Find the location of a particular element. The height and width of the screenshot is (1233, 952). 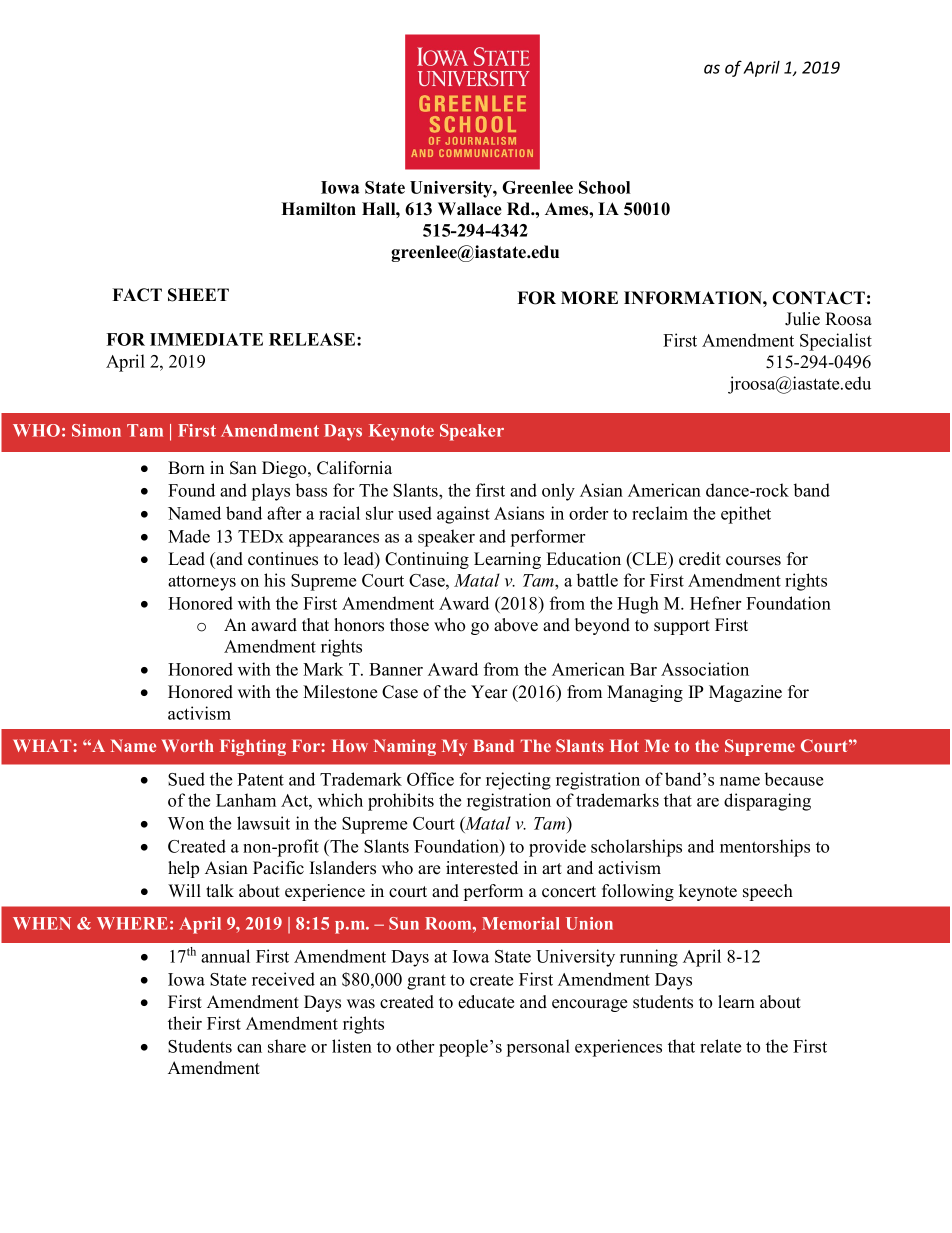

other is located at coordinates (415, 1046).
